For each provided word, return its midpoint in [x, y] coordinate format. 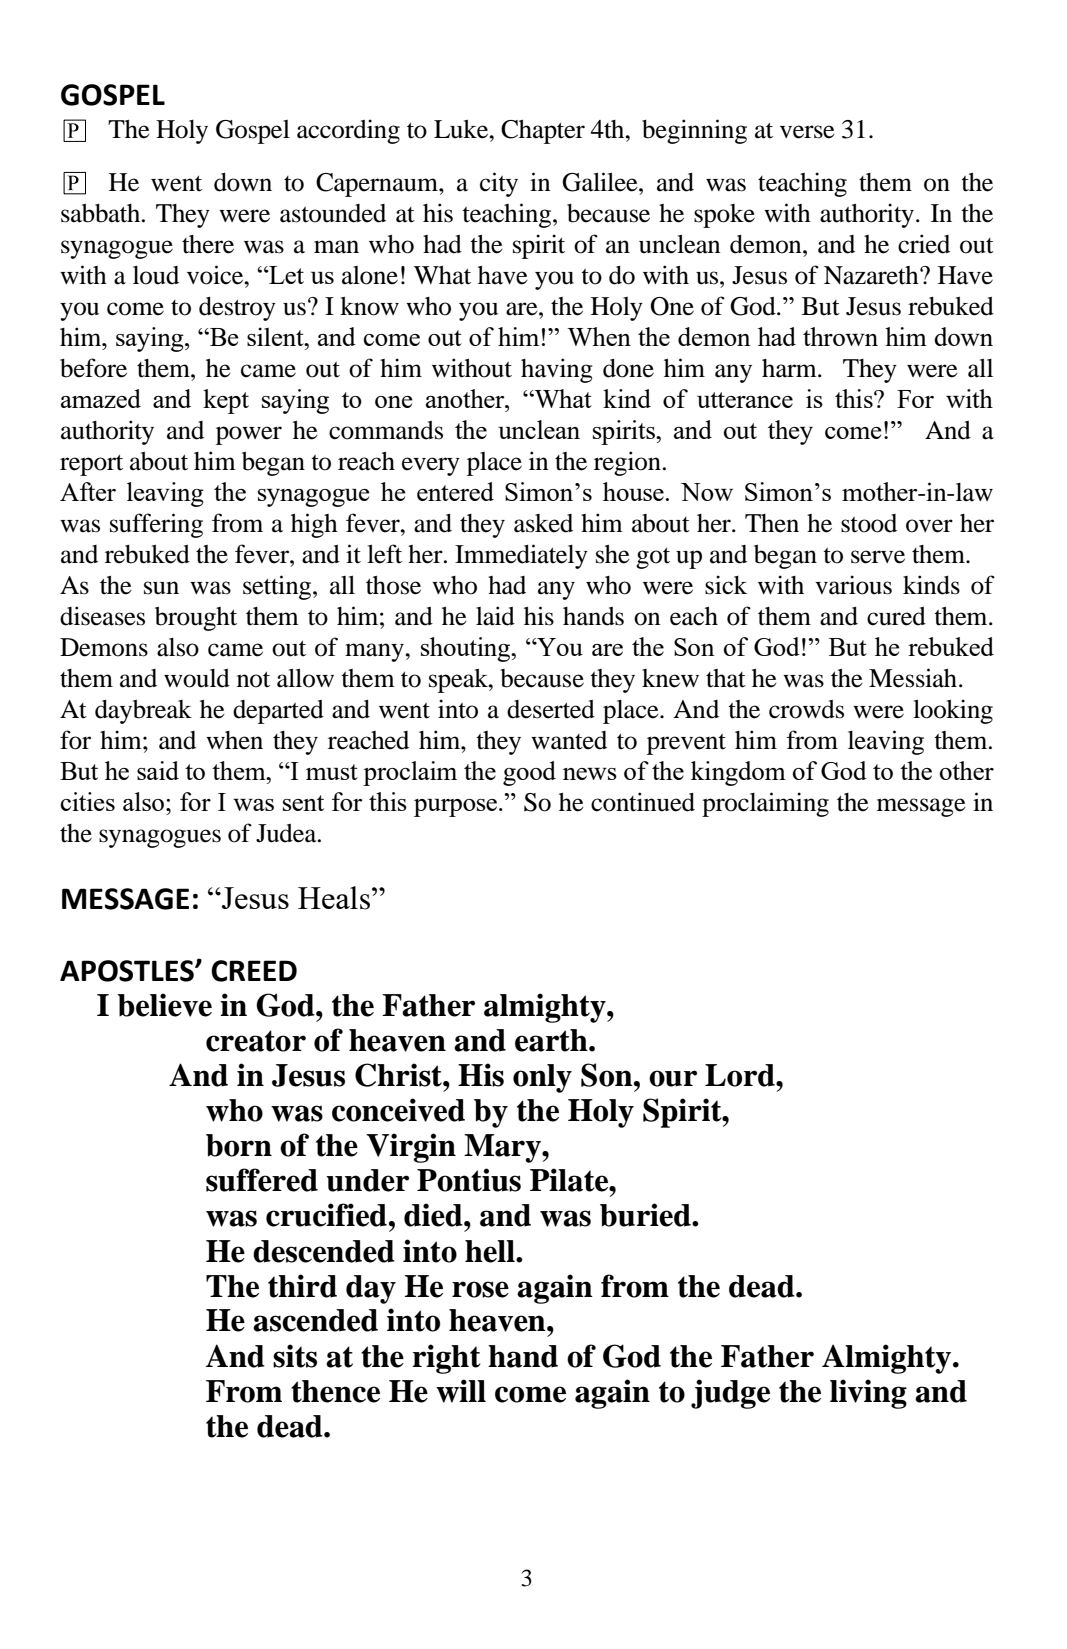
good [529, 773]
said [158, 770]
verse [807, 132]
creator [256, 1041]
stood [869, 523]
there [208, 244]
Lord [741, 1075]
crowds [806, 709]
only [542, 1078]
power [249, 435]
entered [455, 491]
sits [295, 1356]
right [446, 1359]
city [499, 184]
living [868, 1394]
